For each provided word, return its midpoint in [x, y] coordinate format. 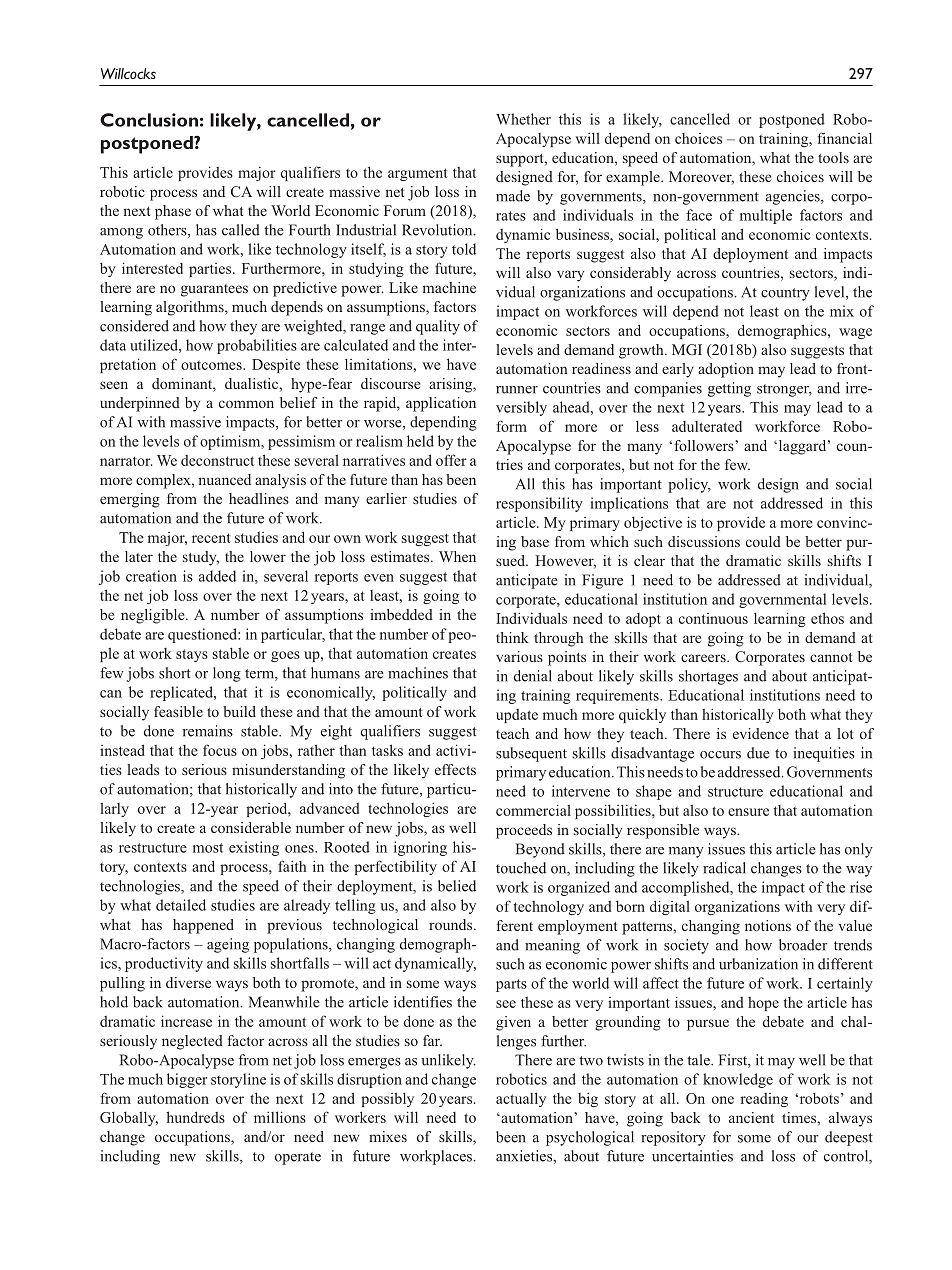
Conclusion [149, 120]
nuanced [224, 479]
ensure [748, 812]
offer [451, 460]
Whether [523, 119]
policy [689, 485]
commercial [533, 810]
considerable [251, 827]
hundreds [196, 1117]
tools [833, 157]
